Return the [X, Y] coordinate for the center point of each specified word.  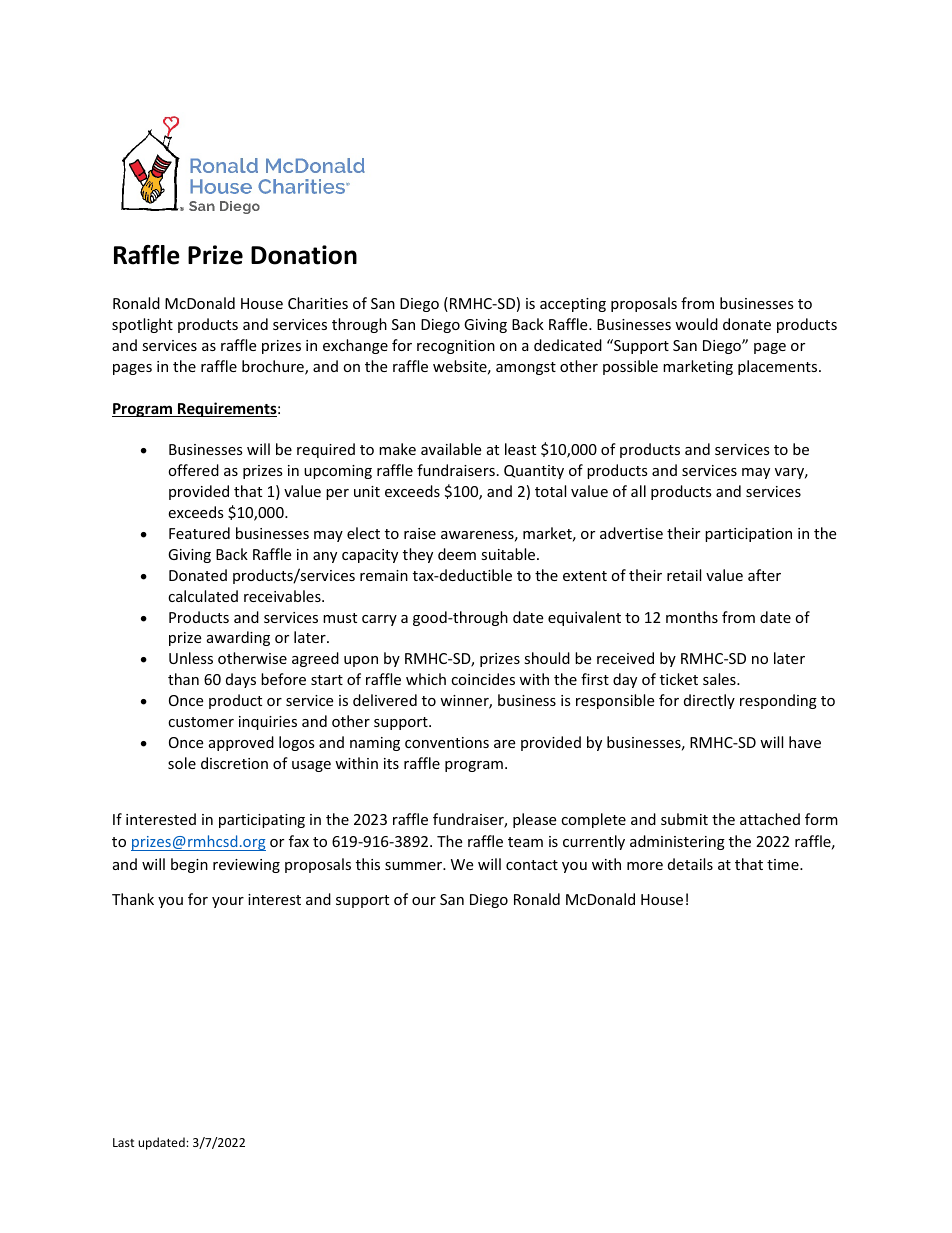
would [696, 324]
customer [201, 722]
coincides [483, 679]
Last [124, 1142]
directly [709, 701]
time [784, 864]
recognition [456, 347]
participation [748, 535]
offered [193, 470]
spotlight [142, 325]
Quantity [534, 472]
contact [532, 865]
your [228, 902]
